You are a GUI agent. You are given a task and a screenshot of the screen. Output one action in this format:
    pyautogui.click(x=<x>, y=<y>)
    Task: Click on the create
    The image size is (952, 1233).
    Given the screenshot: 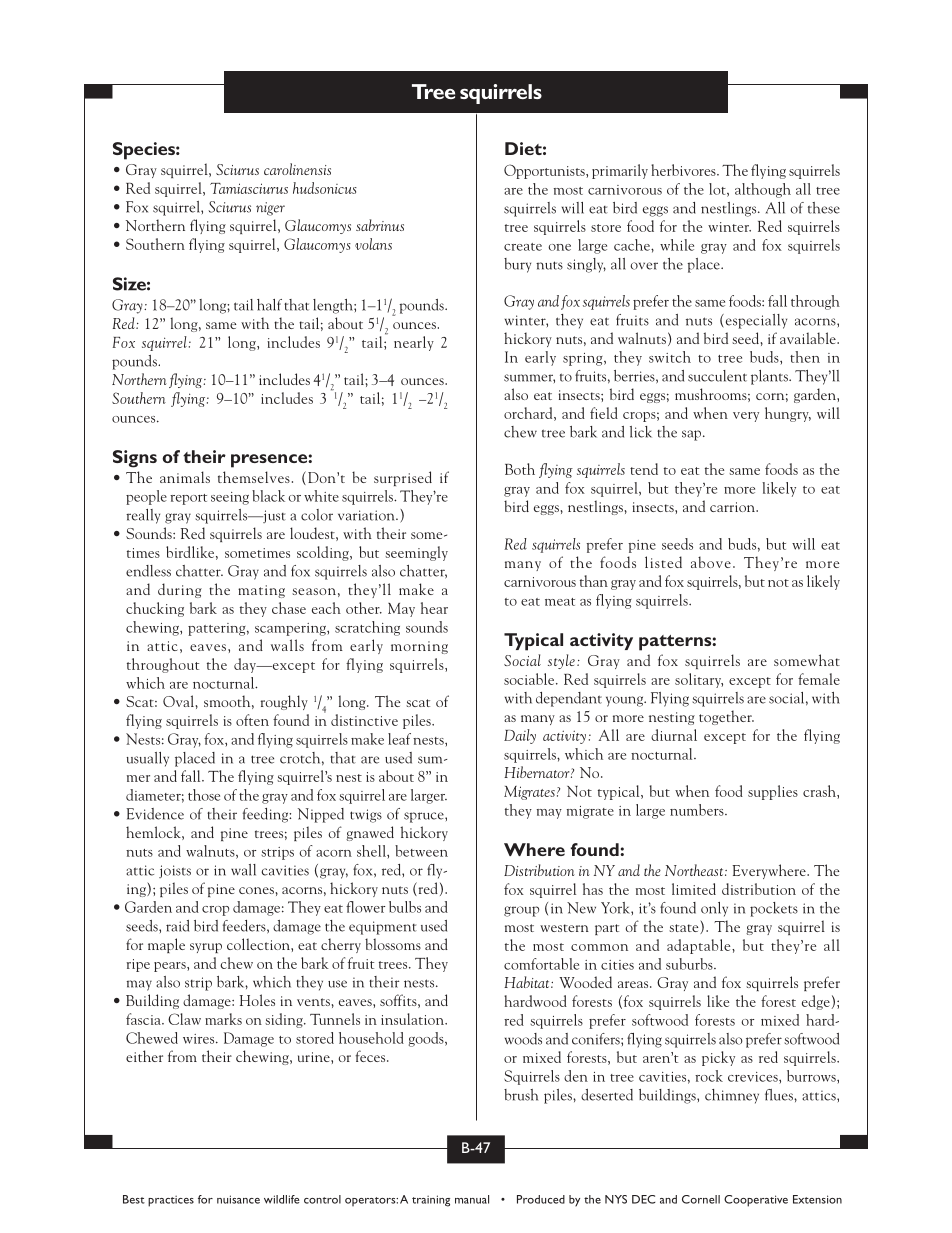 What is the action you would take?
    pyautogui.click(x=523, y=247)
